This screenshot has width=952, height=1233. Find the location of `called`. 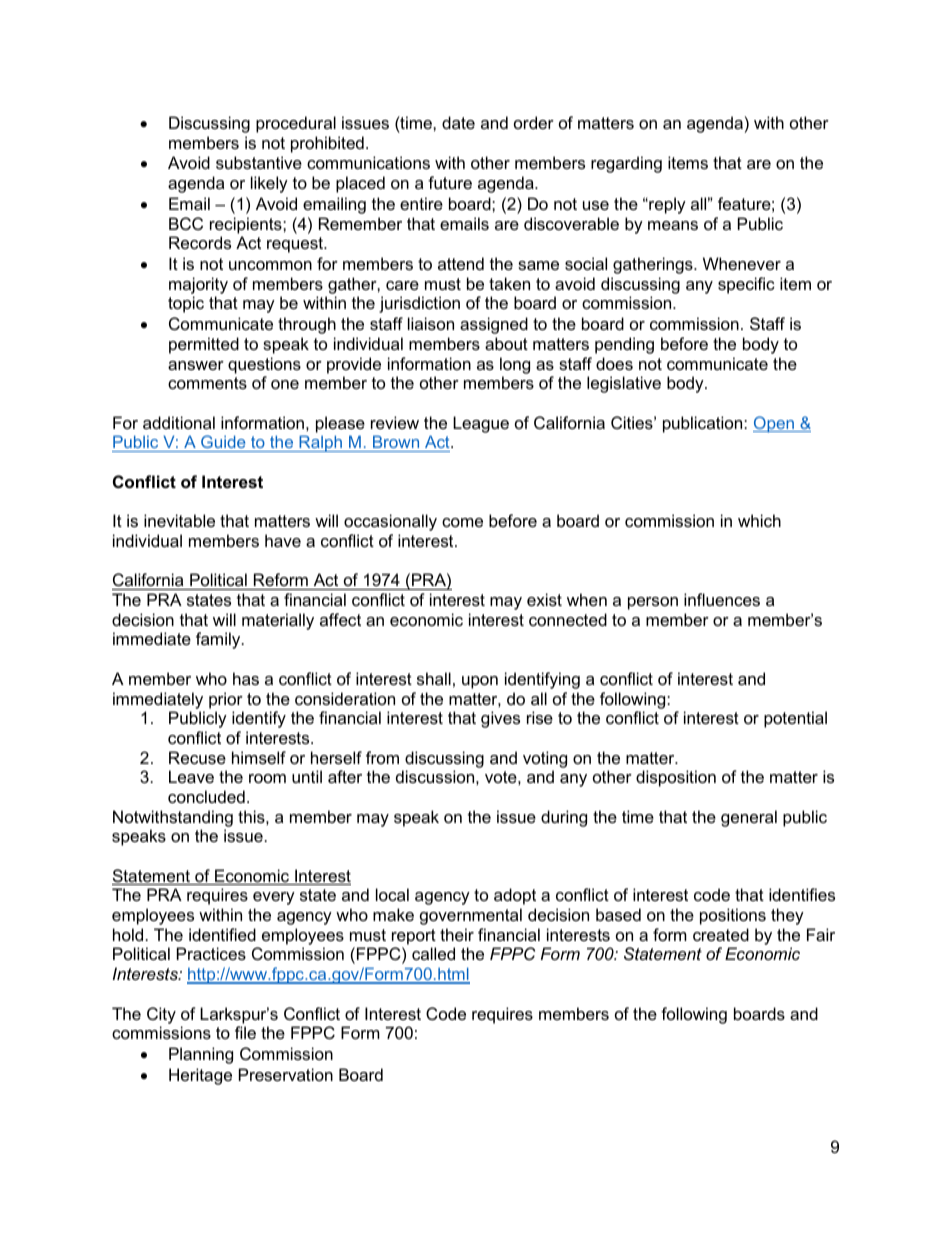

called is located at coordinates (433, 953).
